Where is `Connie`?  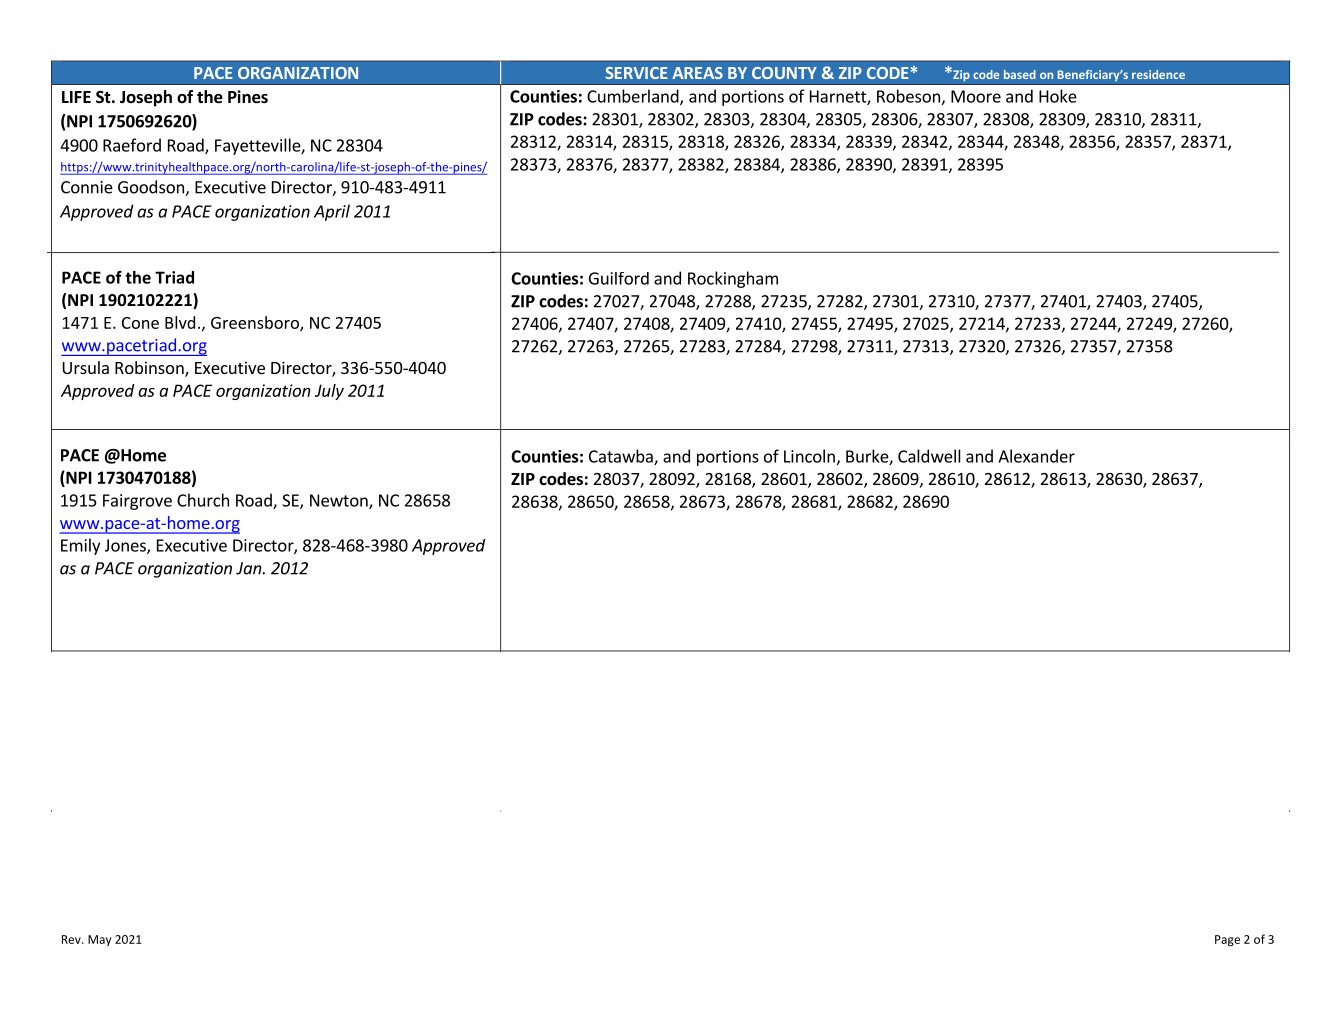
Connie is located at coordinates (87, 187).
